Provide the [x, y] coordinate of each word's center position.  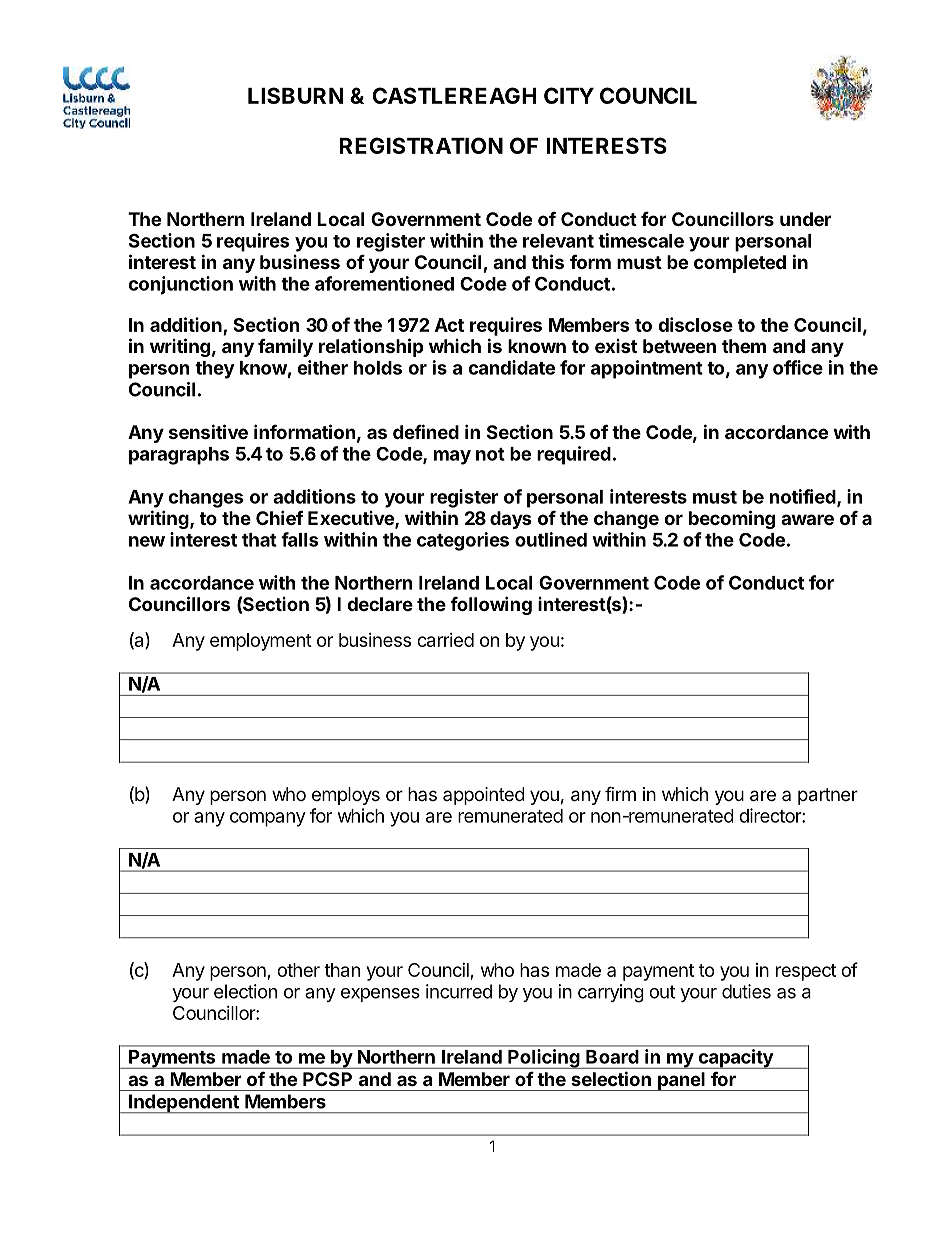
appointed [484, 796]
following [491, 605]
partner [828, 796]
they [215, 370]
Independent [184, 1104]
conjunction [180, 285]
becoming [732, 519]
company [268, 819]
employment [261, 642]
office [798, 367]
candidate [511, 367]
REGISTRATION [421, 145]
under [805, 219]
